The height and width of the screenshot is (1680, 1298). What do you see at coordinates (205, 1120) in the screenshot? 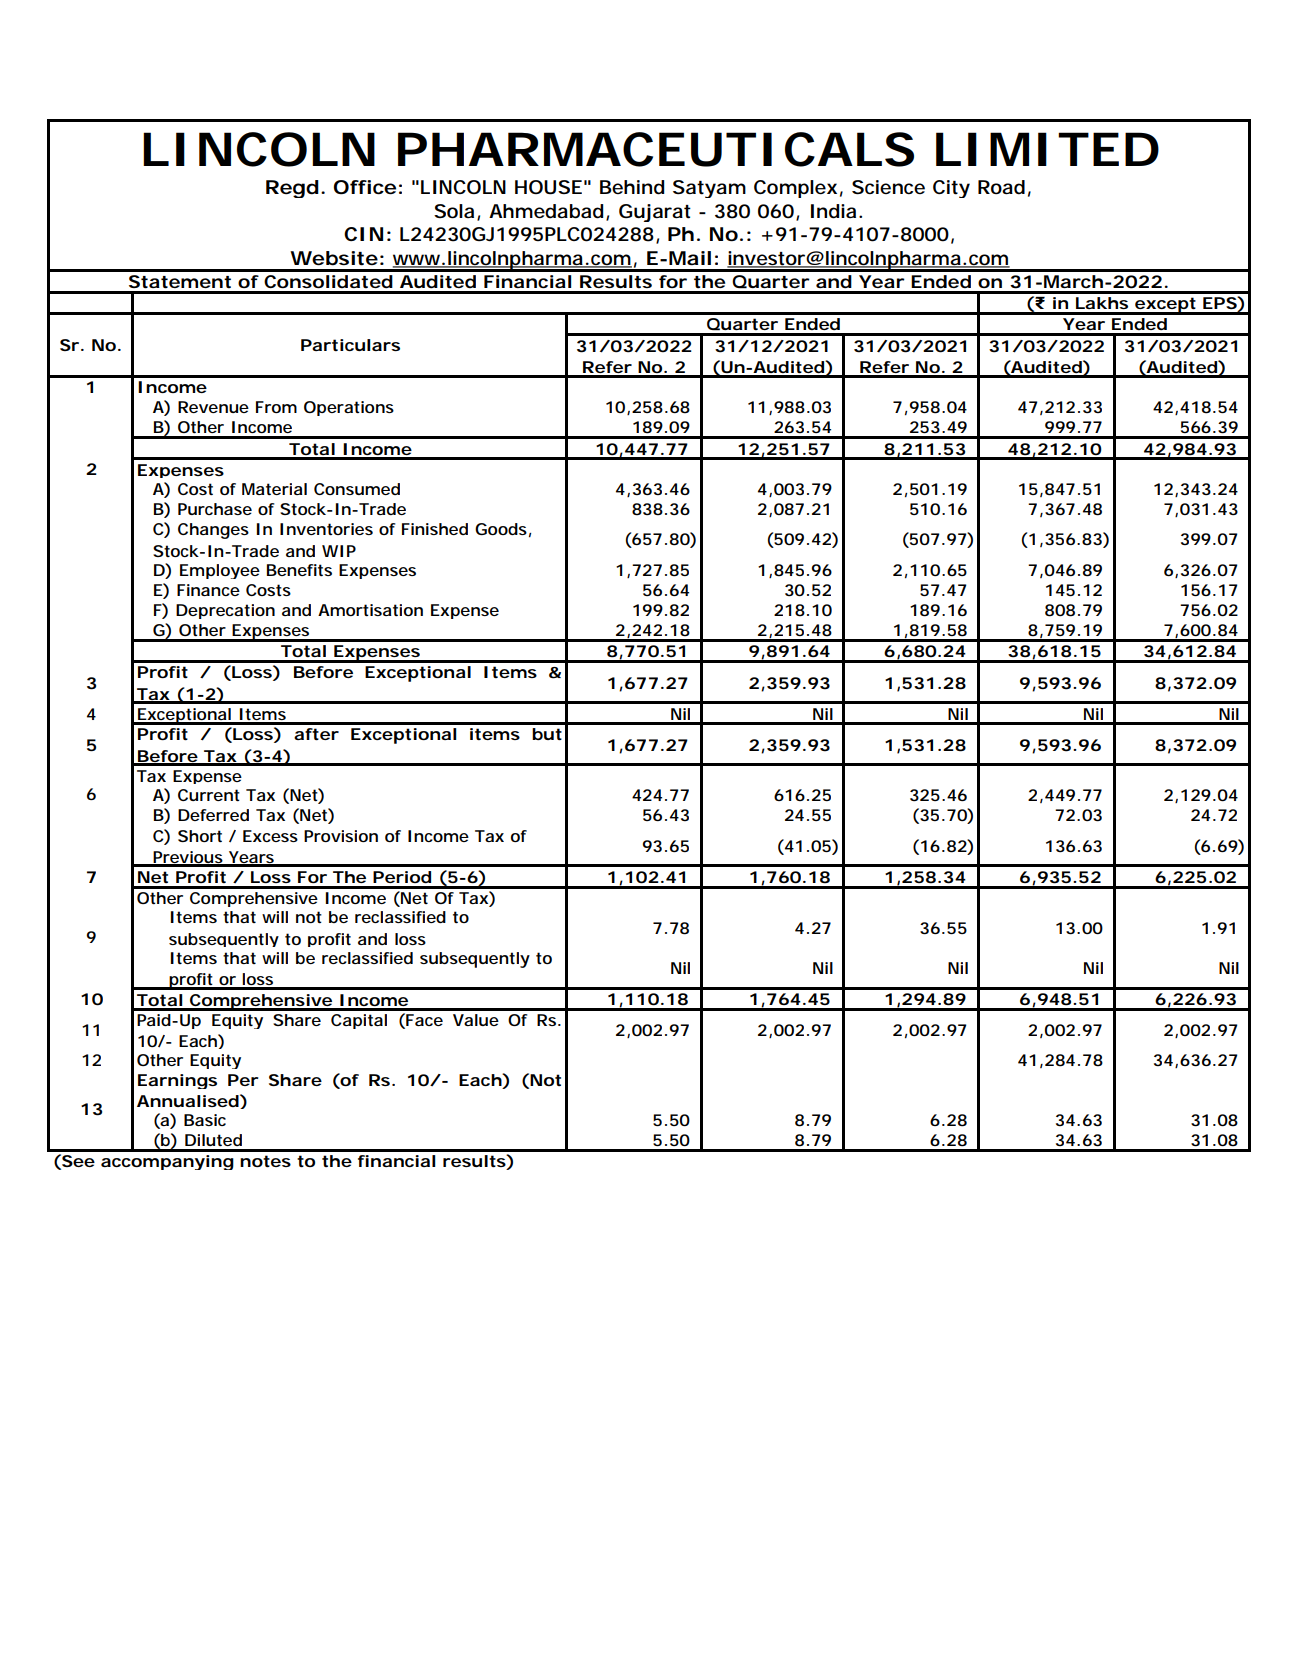
I see `Basic` at bounding box center [205, 1120].
